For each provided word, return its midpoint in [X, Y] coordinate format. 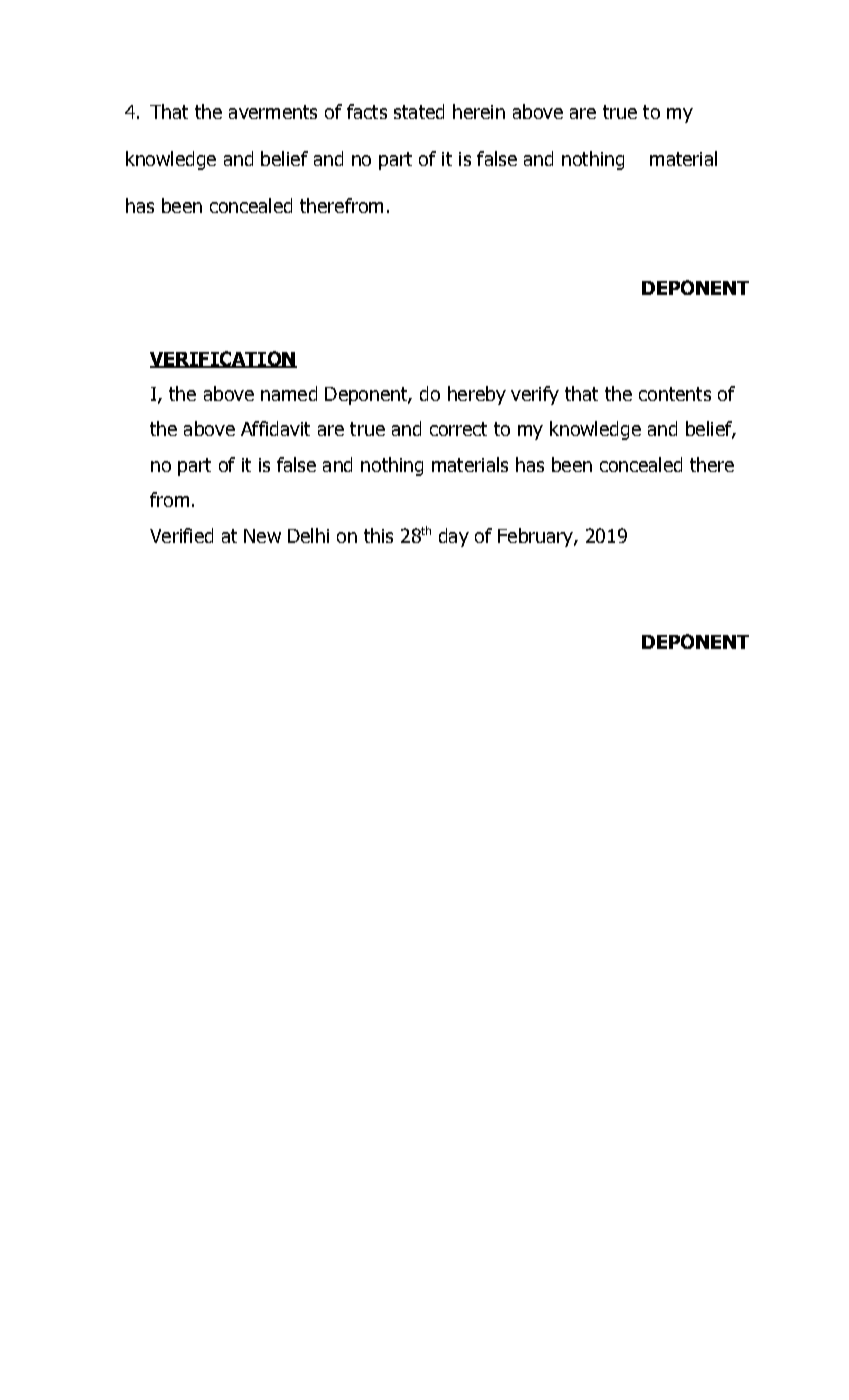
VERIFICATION [223, 359]
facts [367, 111]
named [289, 393]
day [454, 537]
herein [479, 111]
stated [419, 111]
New [262, 536]
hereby [477, 395]
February [536, 537]
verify [535, 395]
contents [675, 394]
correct [458, 429]
